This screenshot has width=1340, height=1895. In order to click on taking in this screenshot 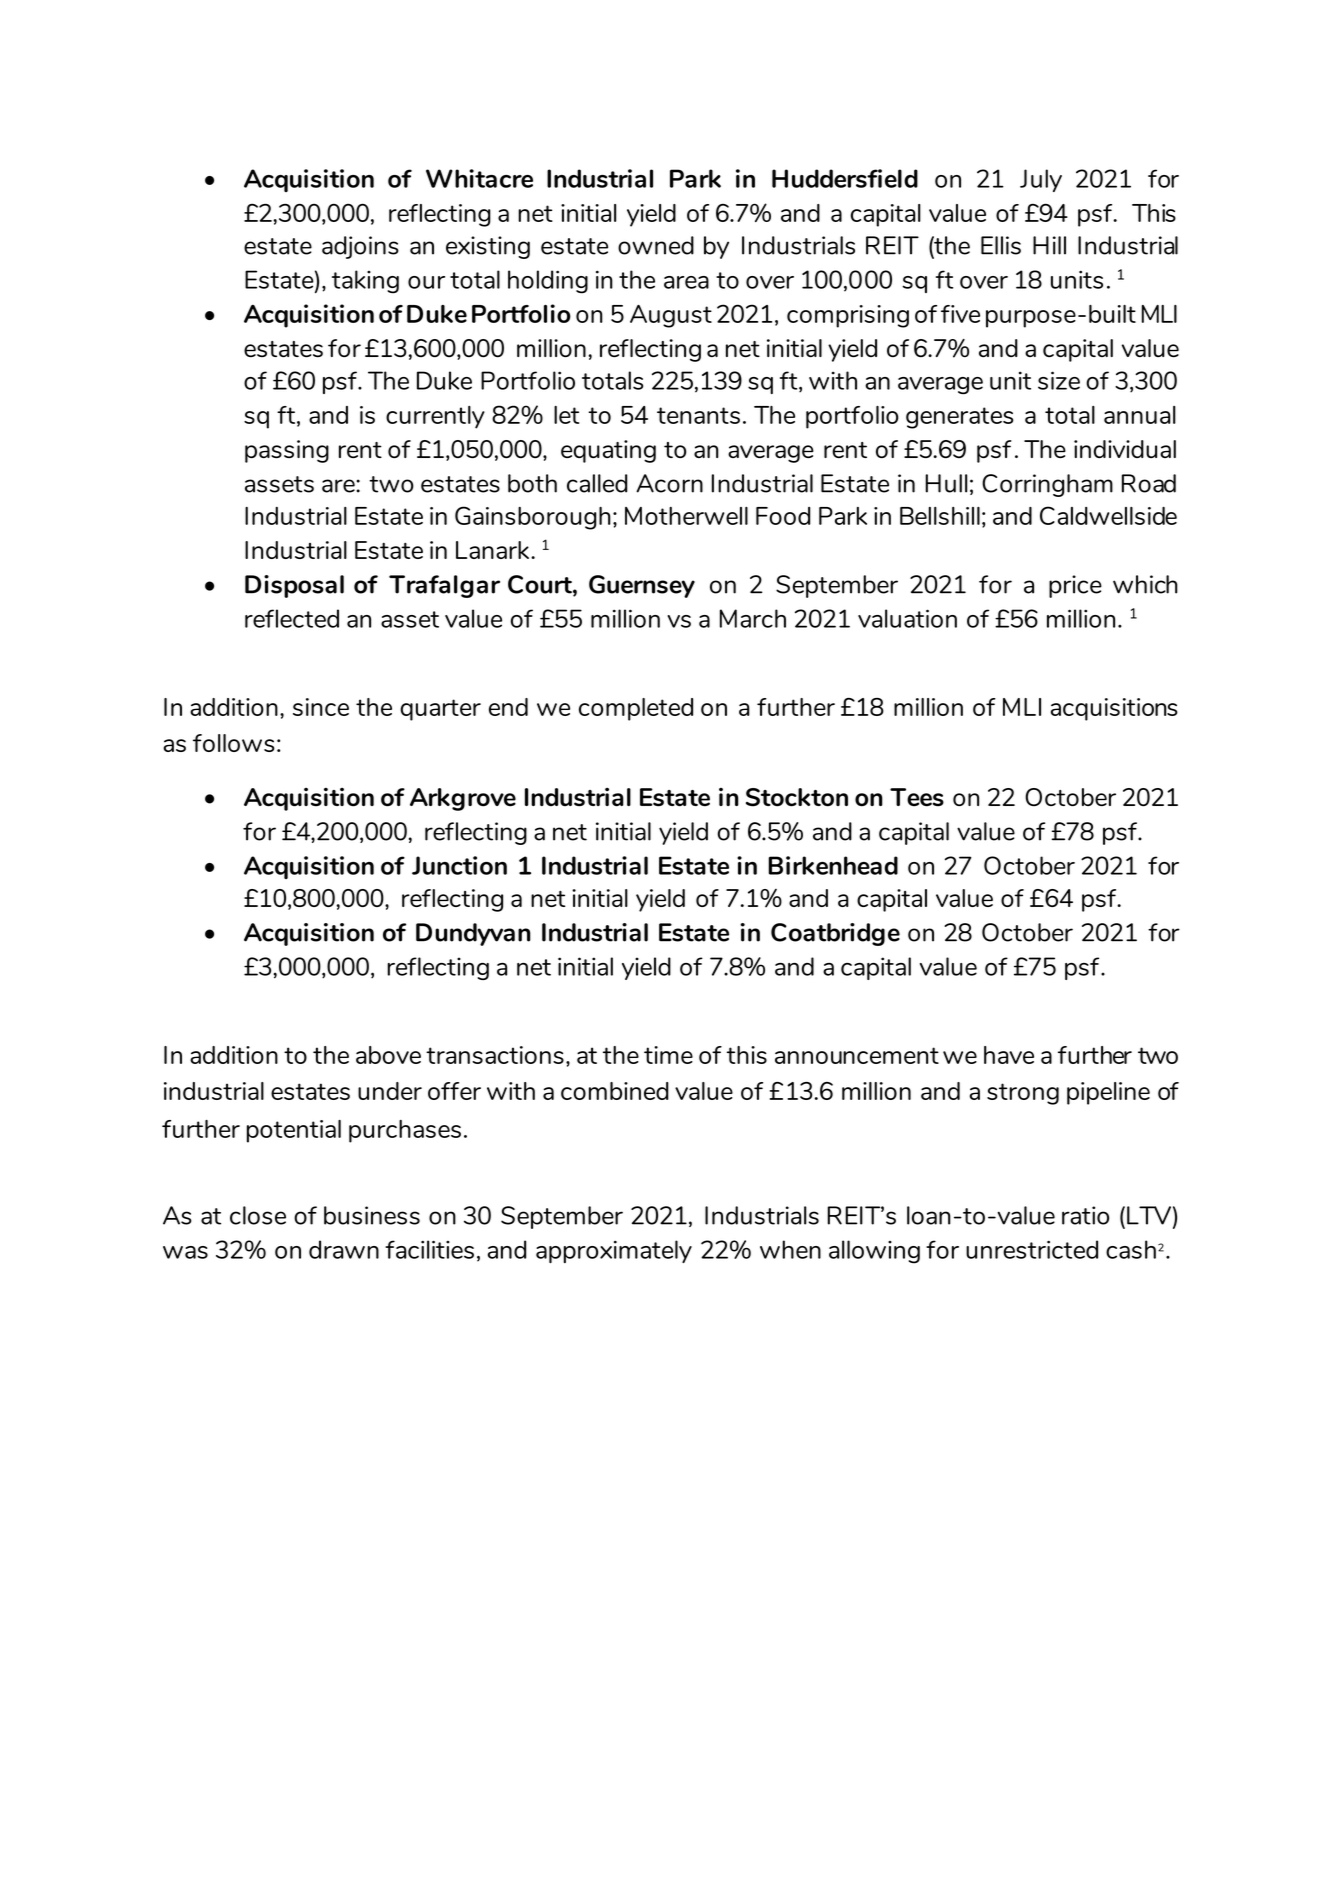, I will do `click(365, 282)`.
